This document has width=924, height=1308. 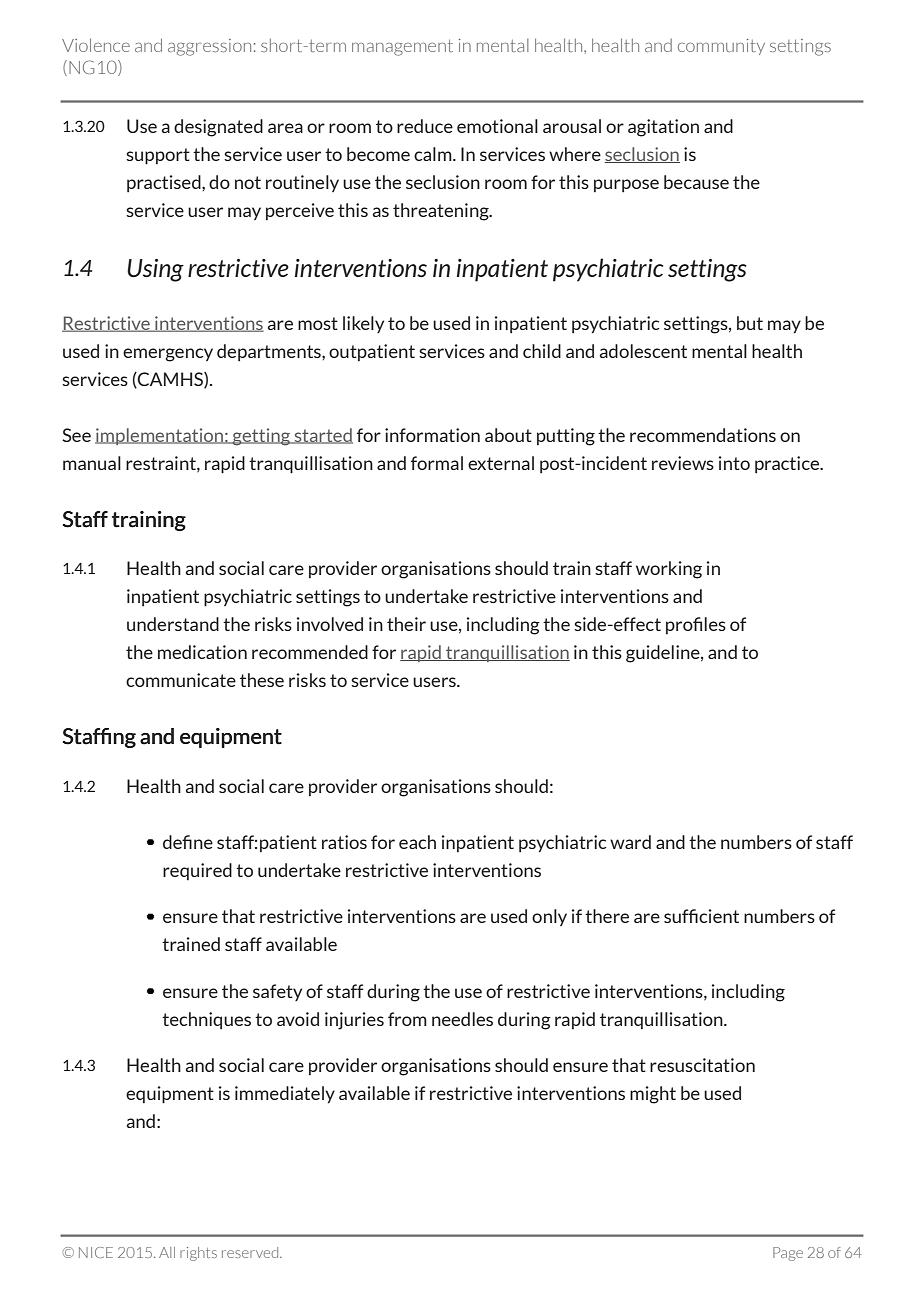 What do you see at coordinates (721, 47) in the document?
I see `community` at bounding box center [721, 47].
